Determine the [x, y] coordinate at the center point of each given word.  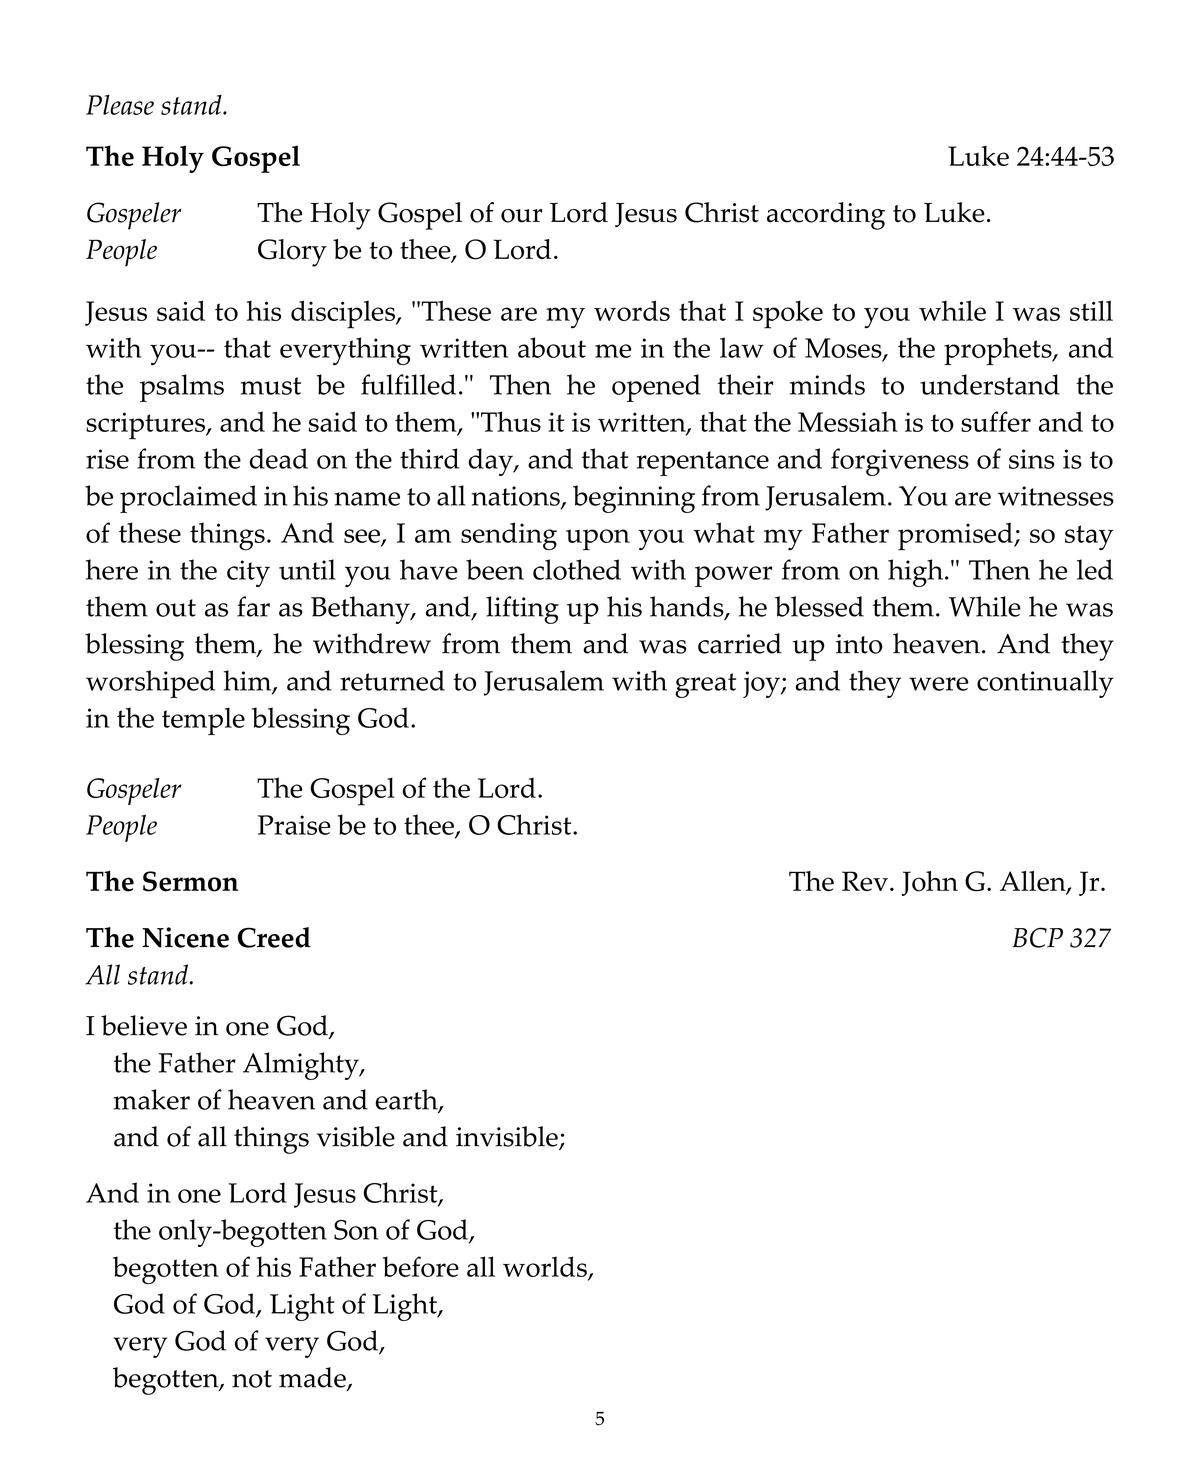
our [521, 216]
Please [120, 104]
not [252, 1379]
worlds [546, 1268]
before [421, 1266]
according [826, 216]
